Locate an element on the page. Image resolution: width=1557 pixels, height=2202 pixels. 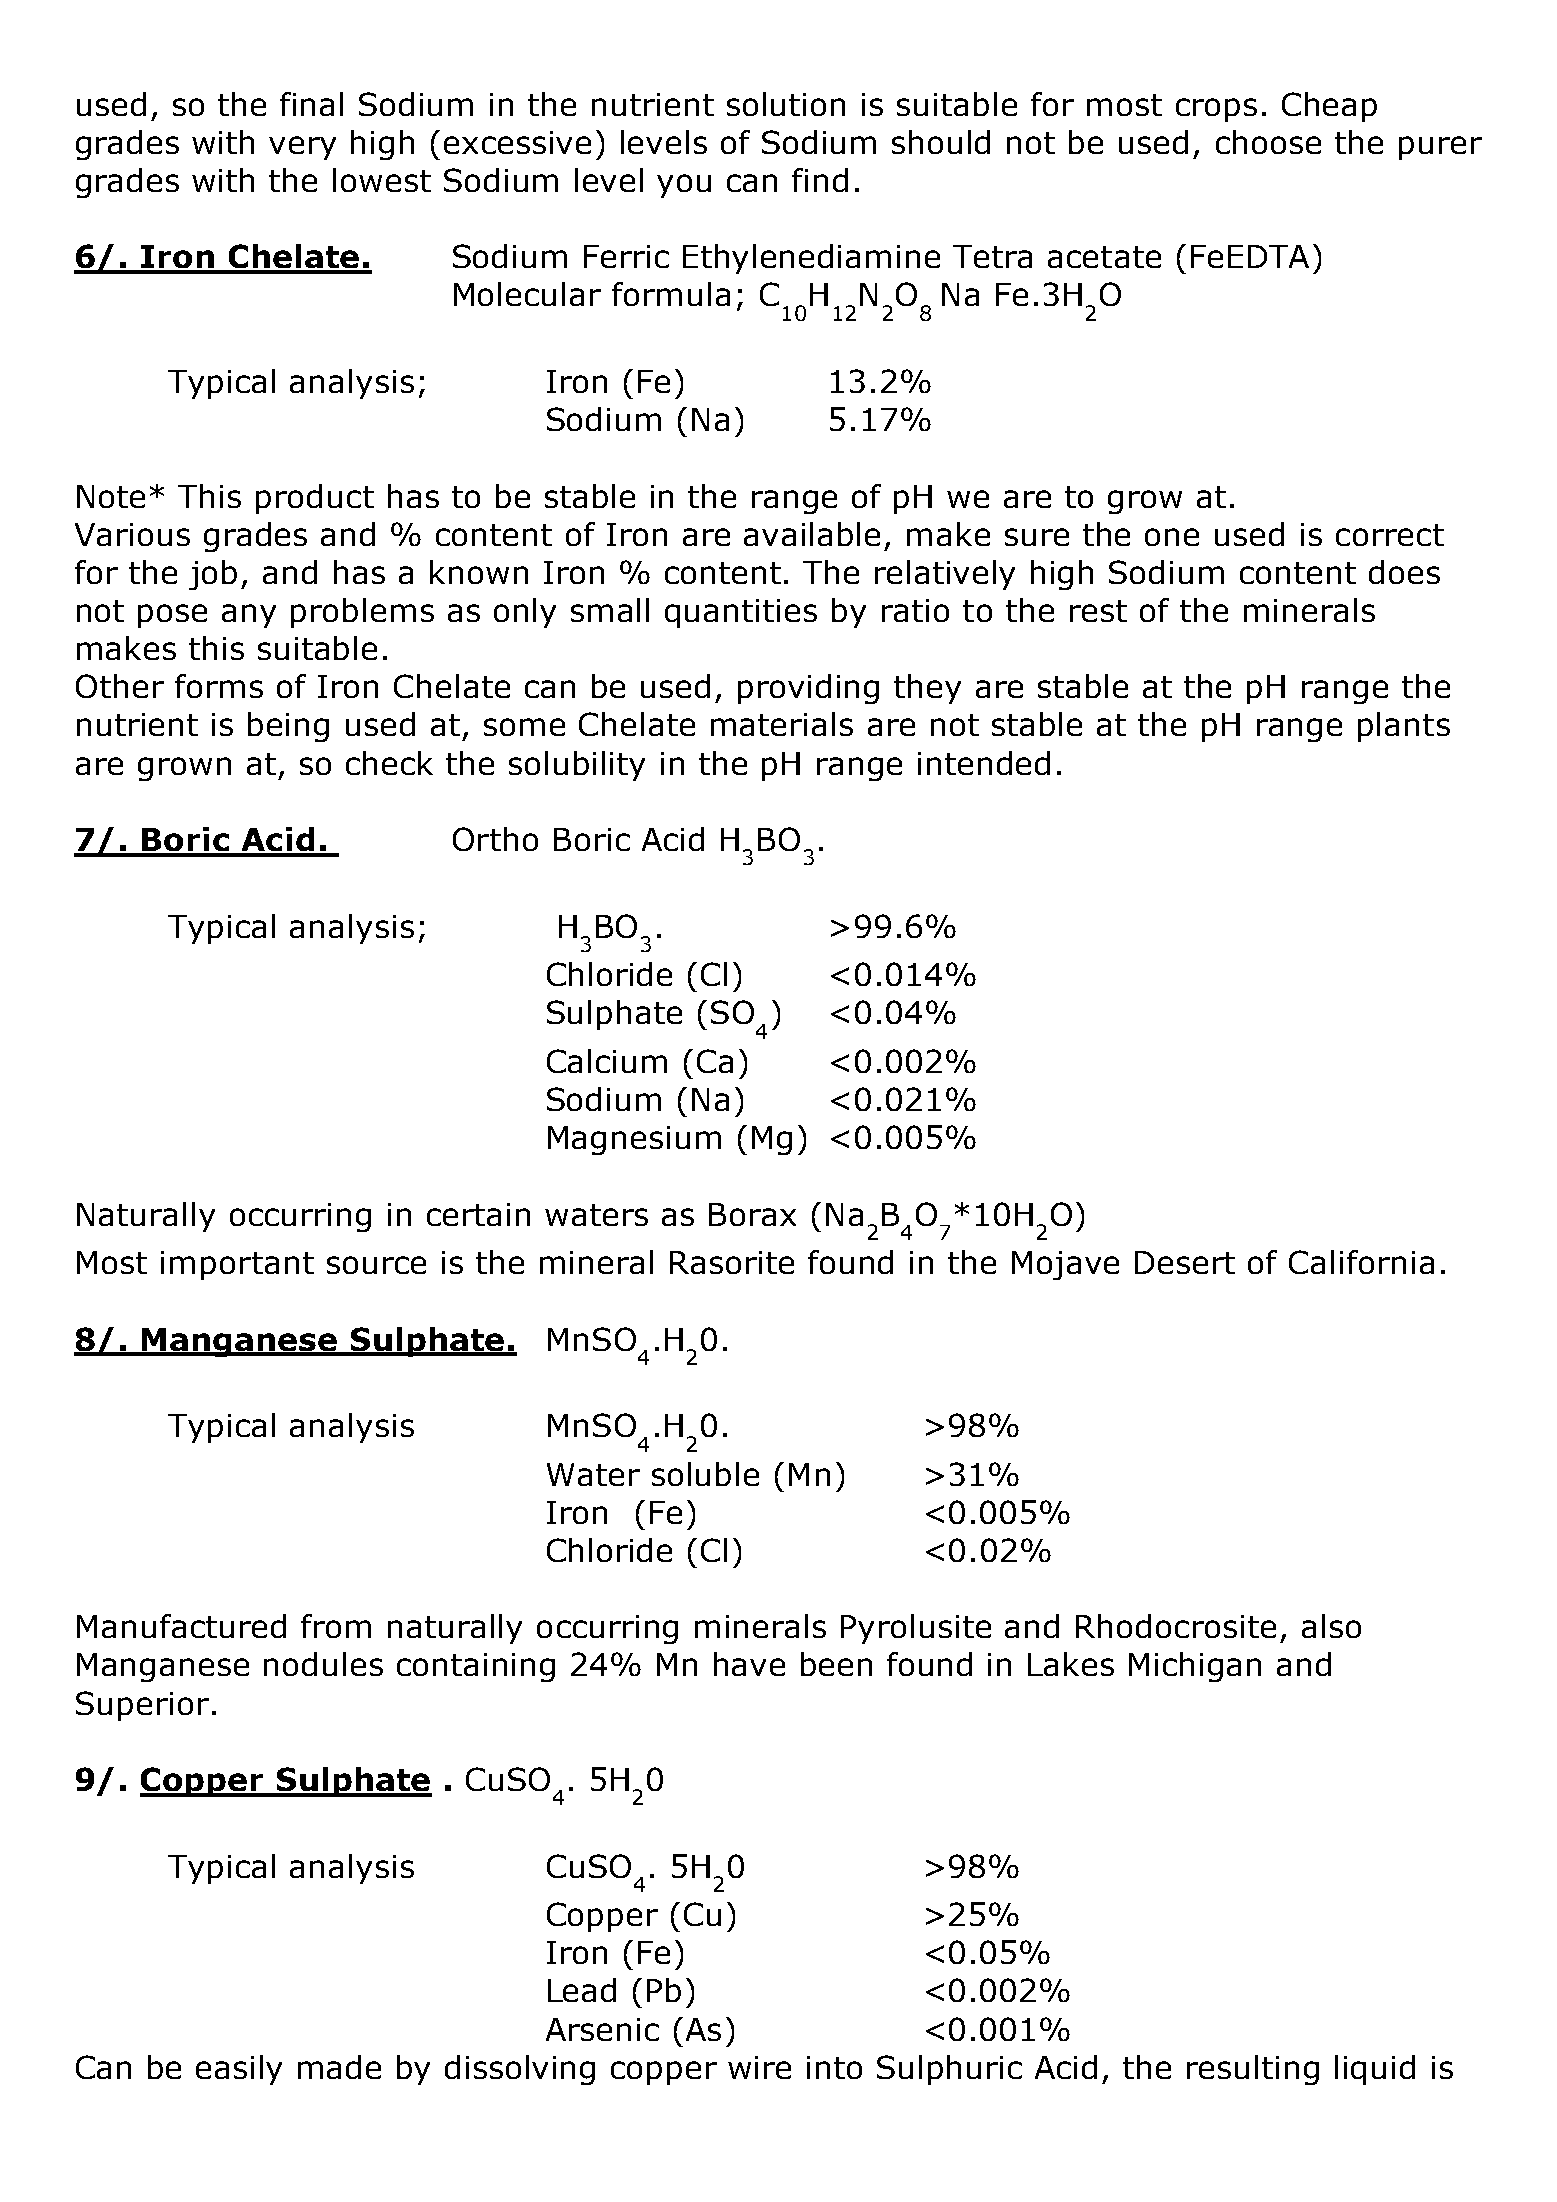
choose is located at coordinates (1268, 142).
